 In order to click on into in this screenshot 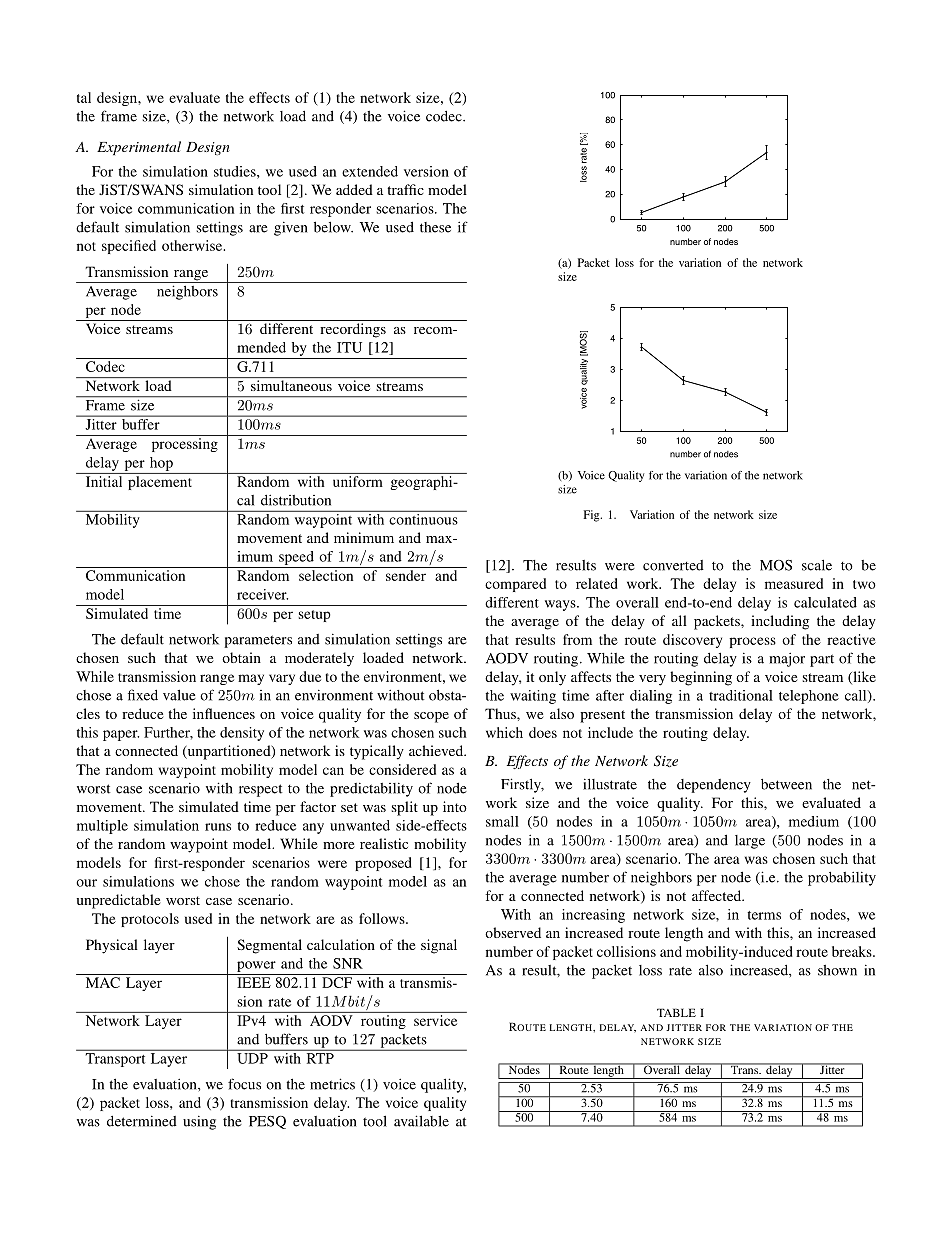, I will do `click(455, 806)`.
